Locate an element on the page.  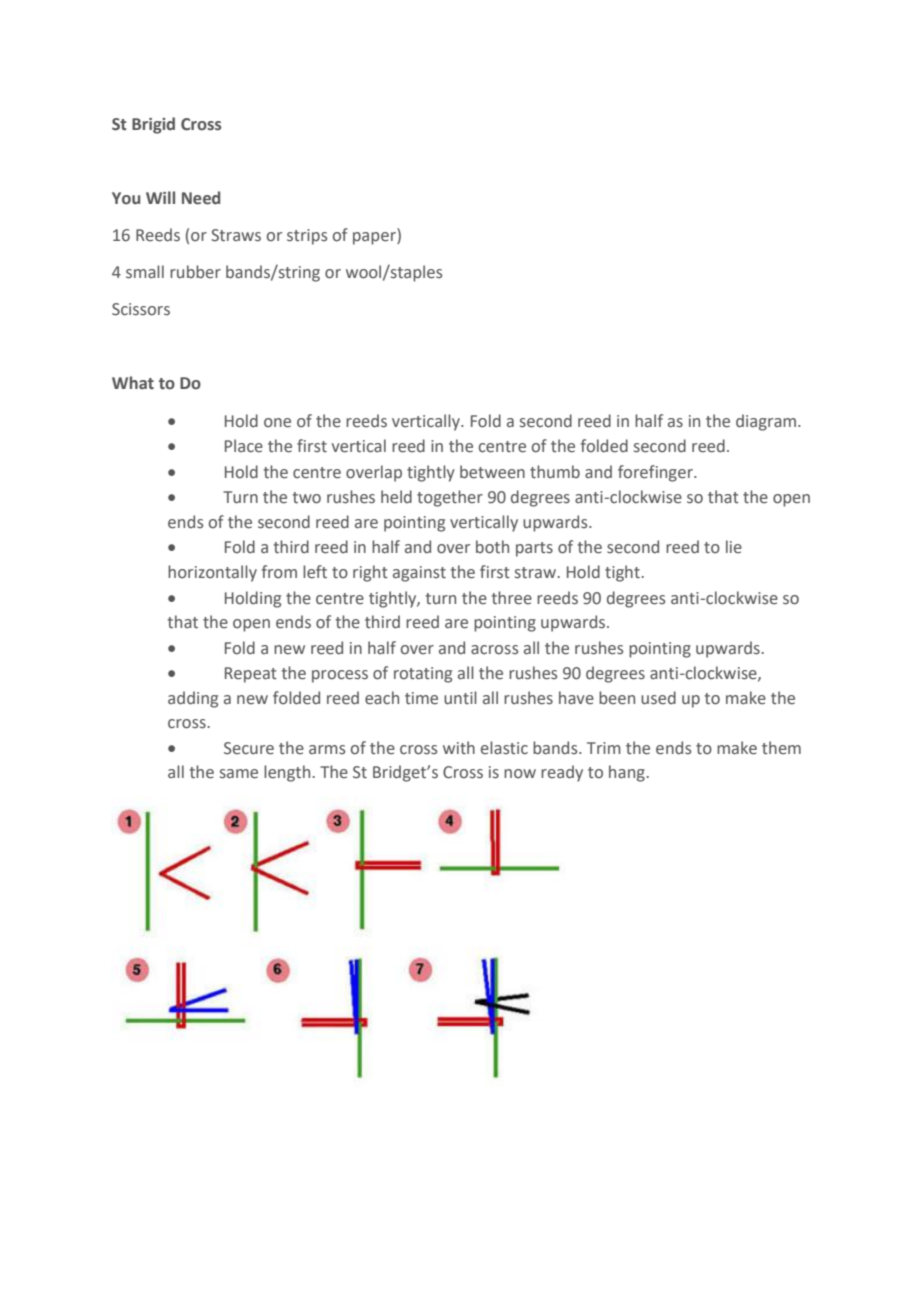
both is located at coordinates (492, 547).
